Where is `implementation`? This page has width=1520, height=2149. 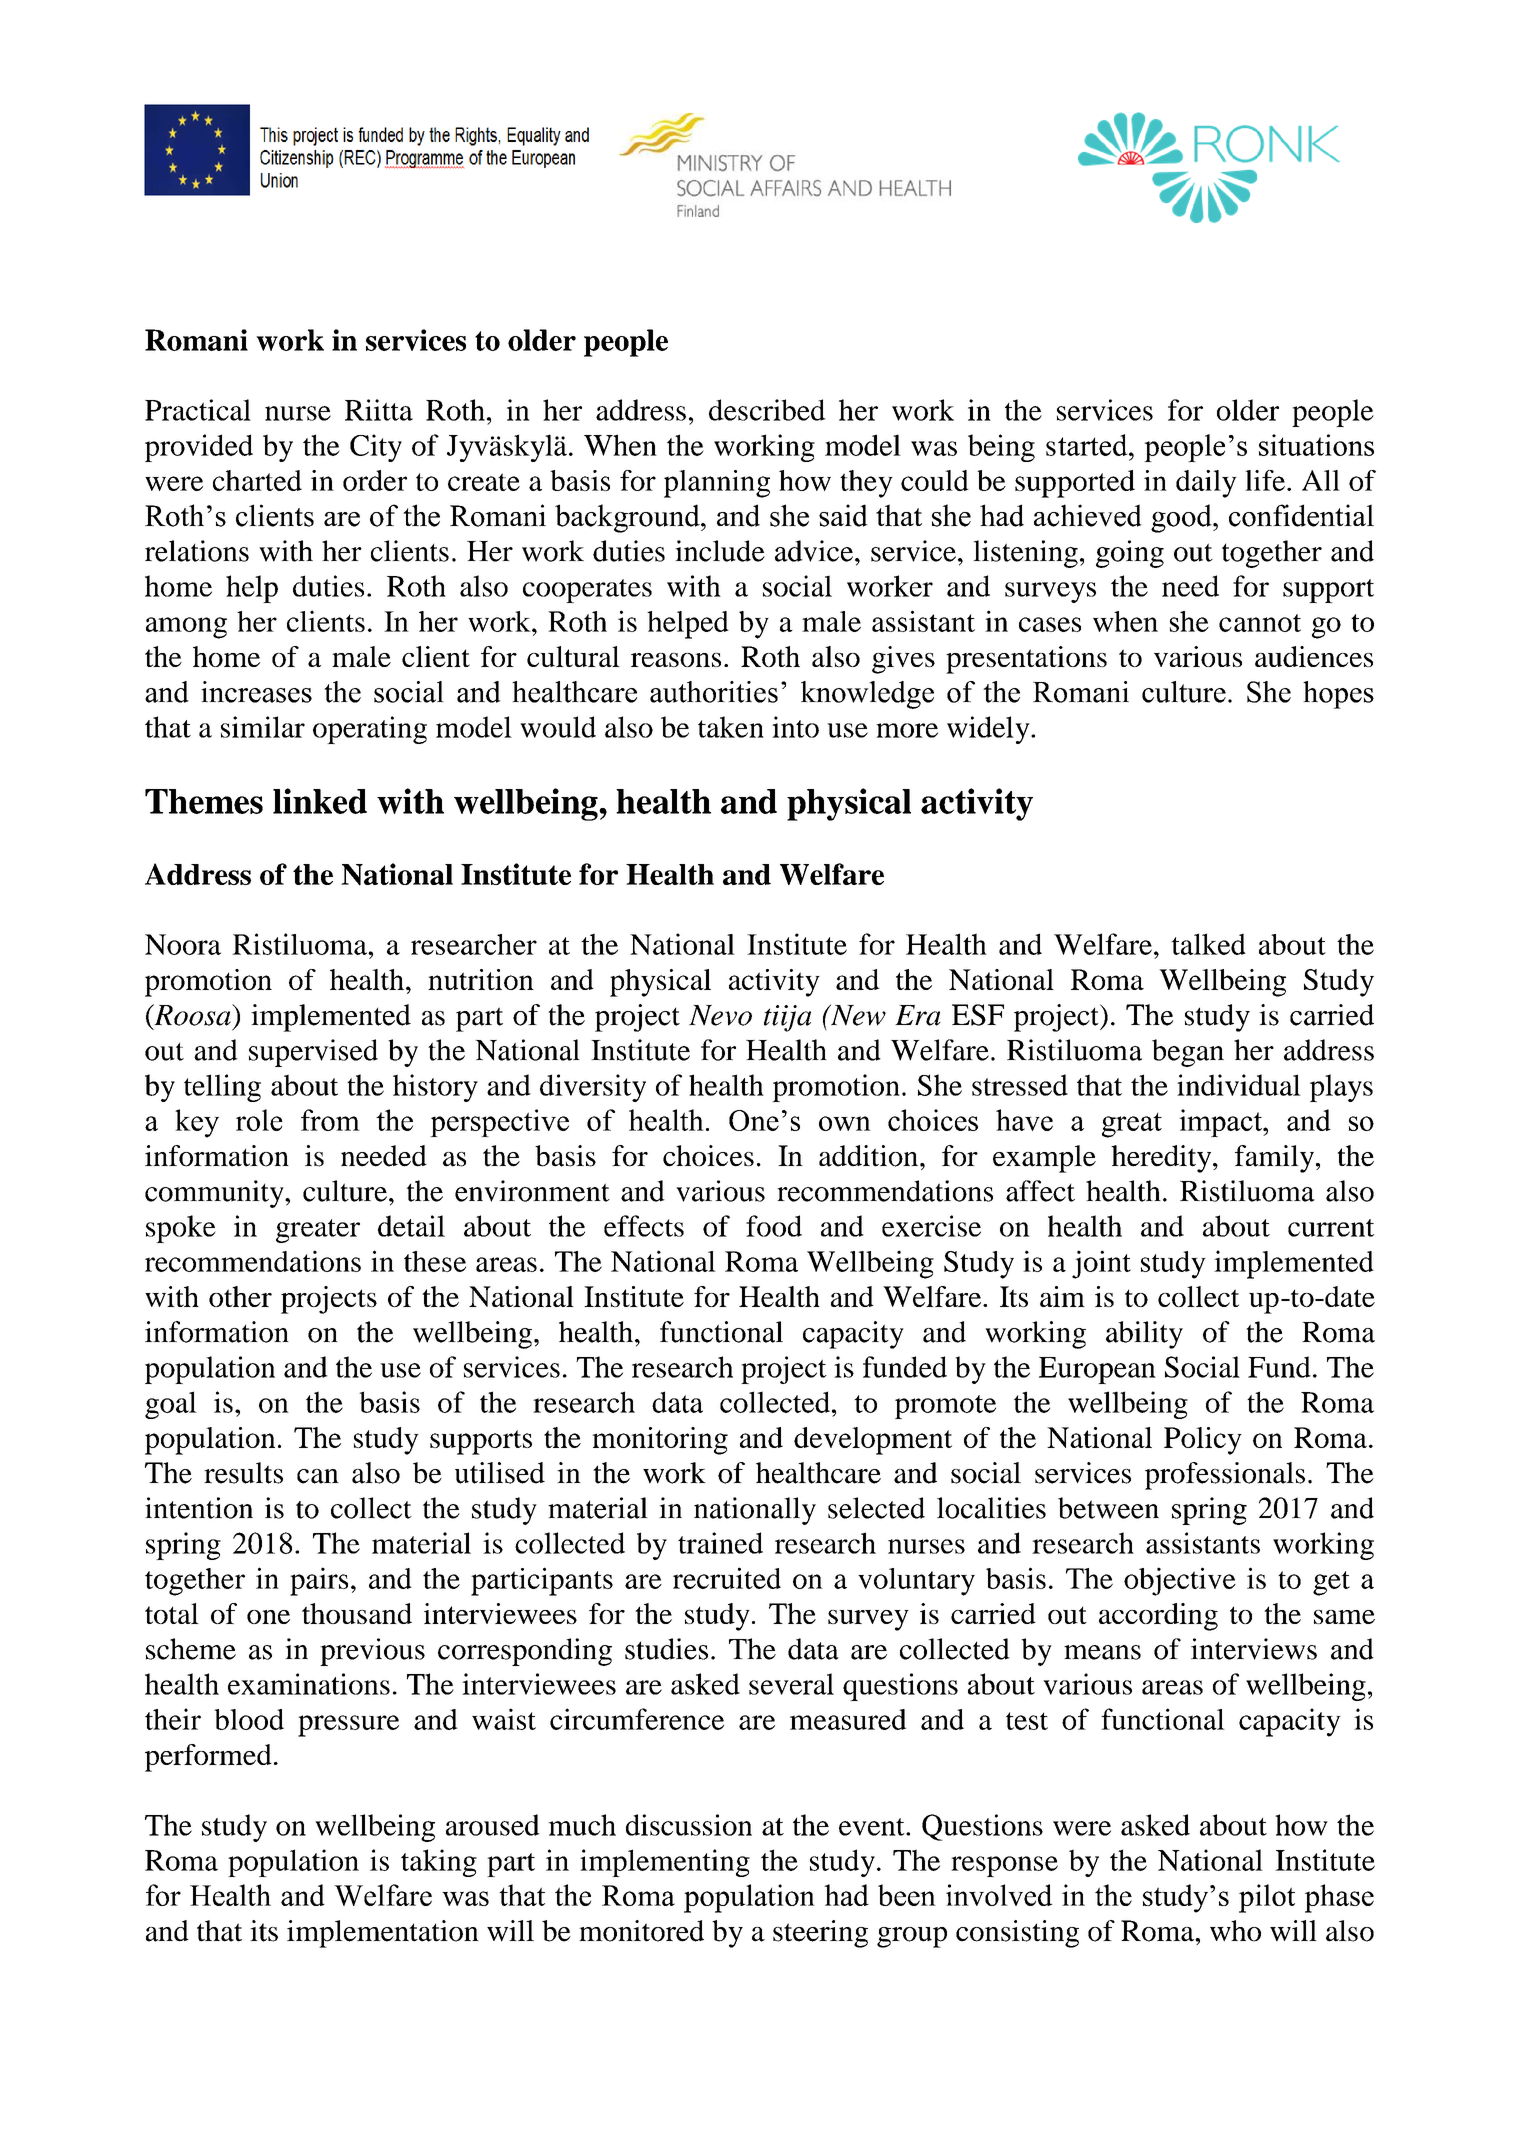 implementation is located at coordinates (383, 1934).
